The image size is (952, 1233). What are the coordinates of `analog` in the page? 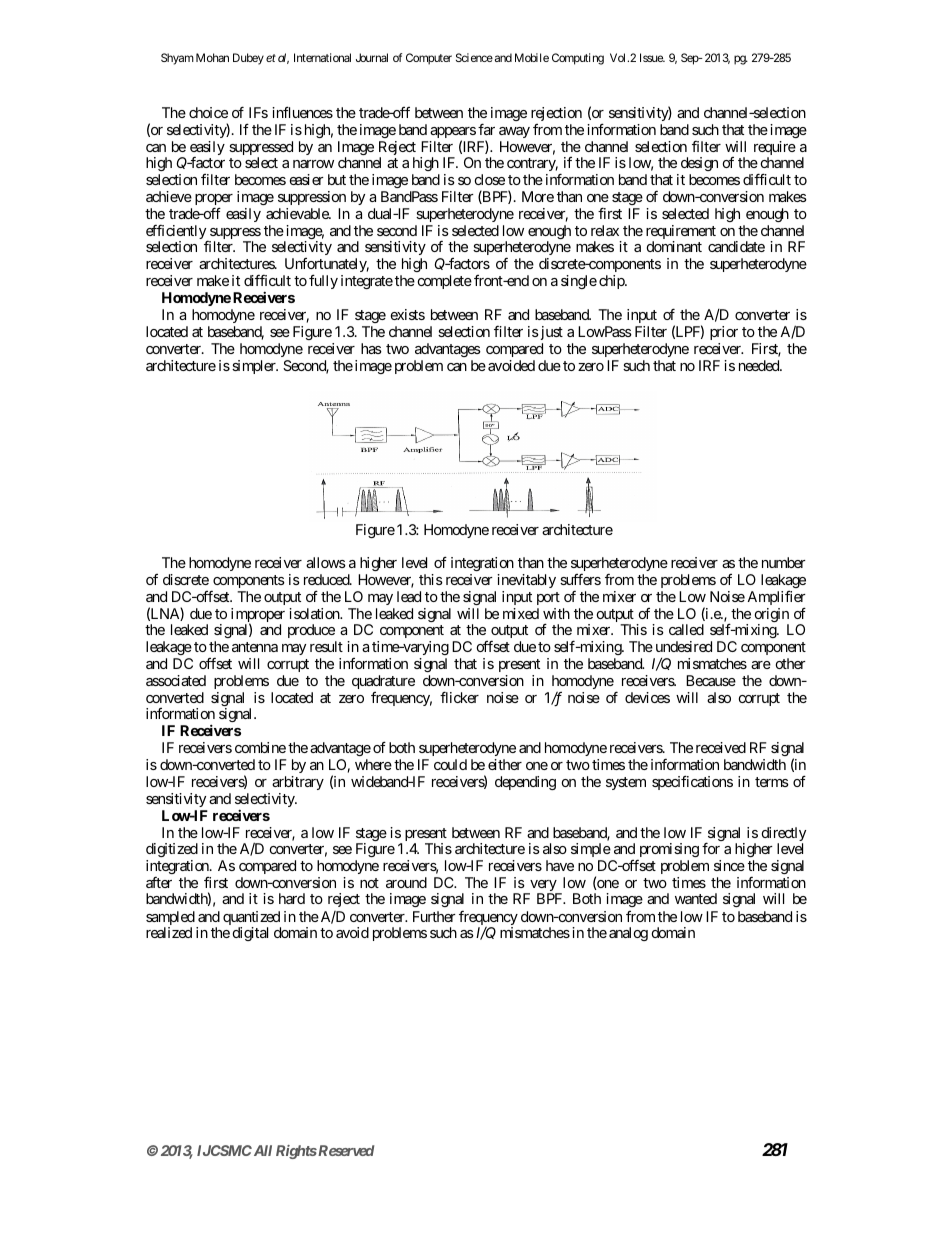 It's located at (628, 934).
